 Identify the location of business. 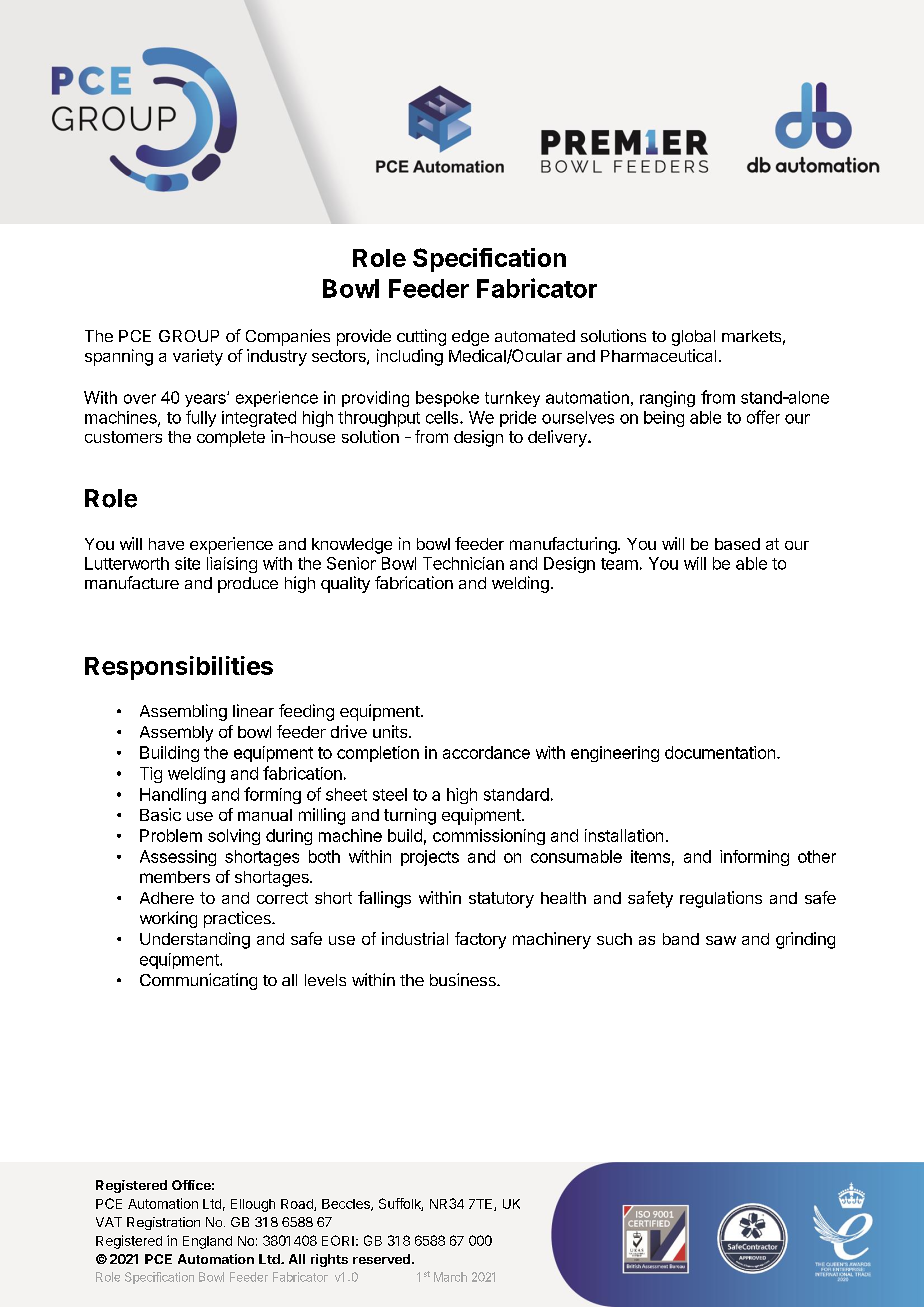
(464, 979).
